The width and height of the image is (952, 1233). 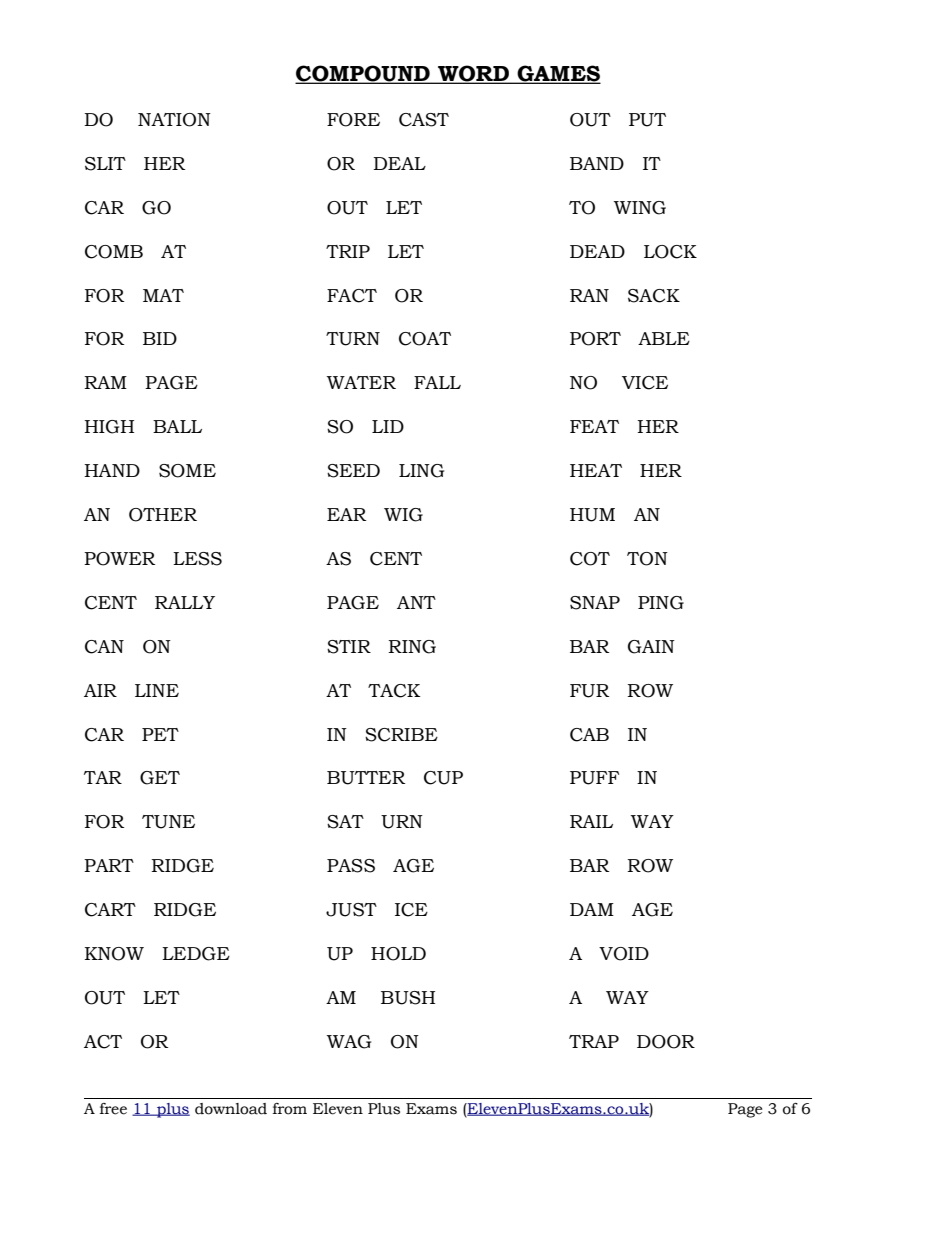 I want to click on PUT, so click(x=647, y=120).
